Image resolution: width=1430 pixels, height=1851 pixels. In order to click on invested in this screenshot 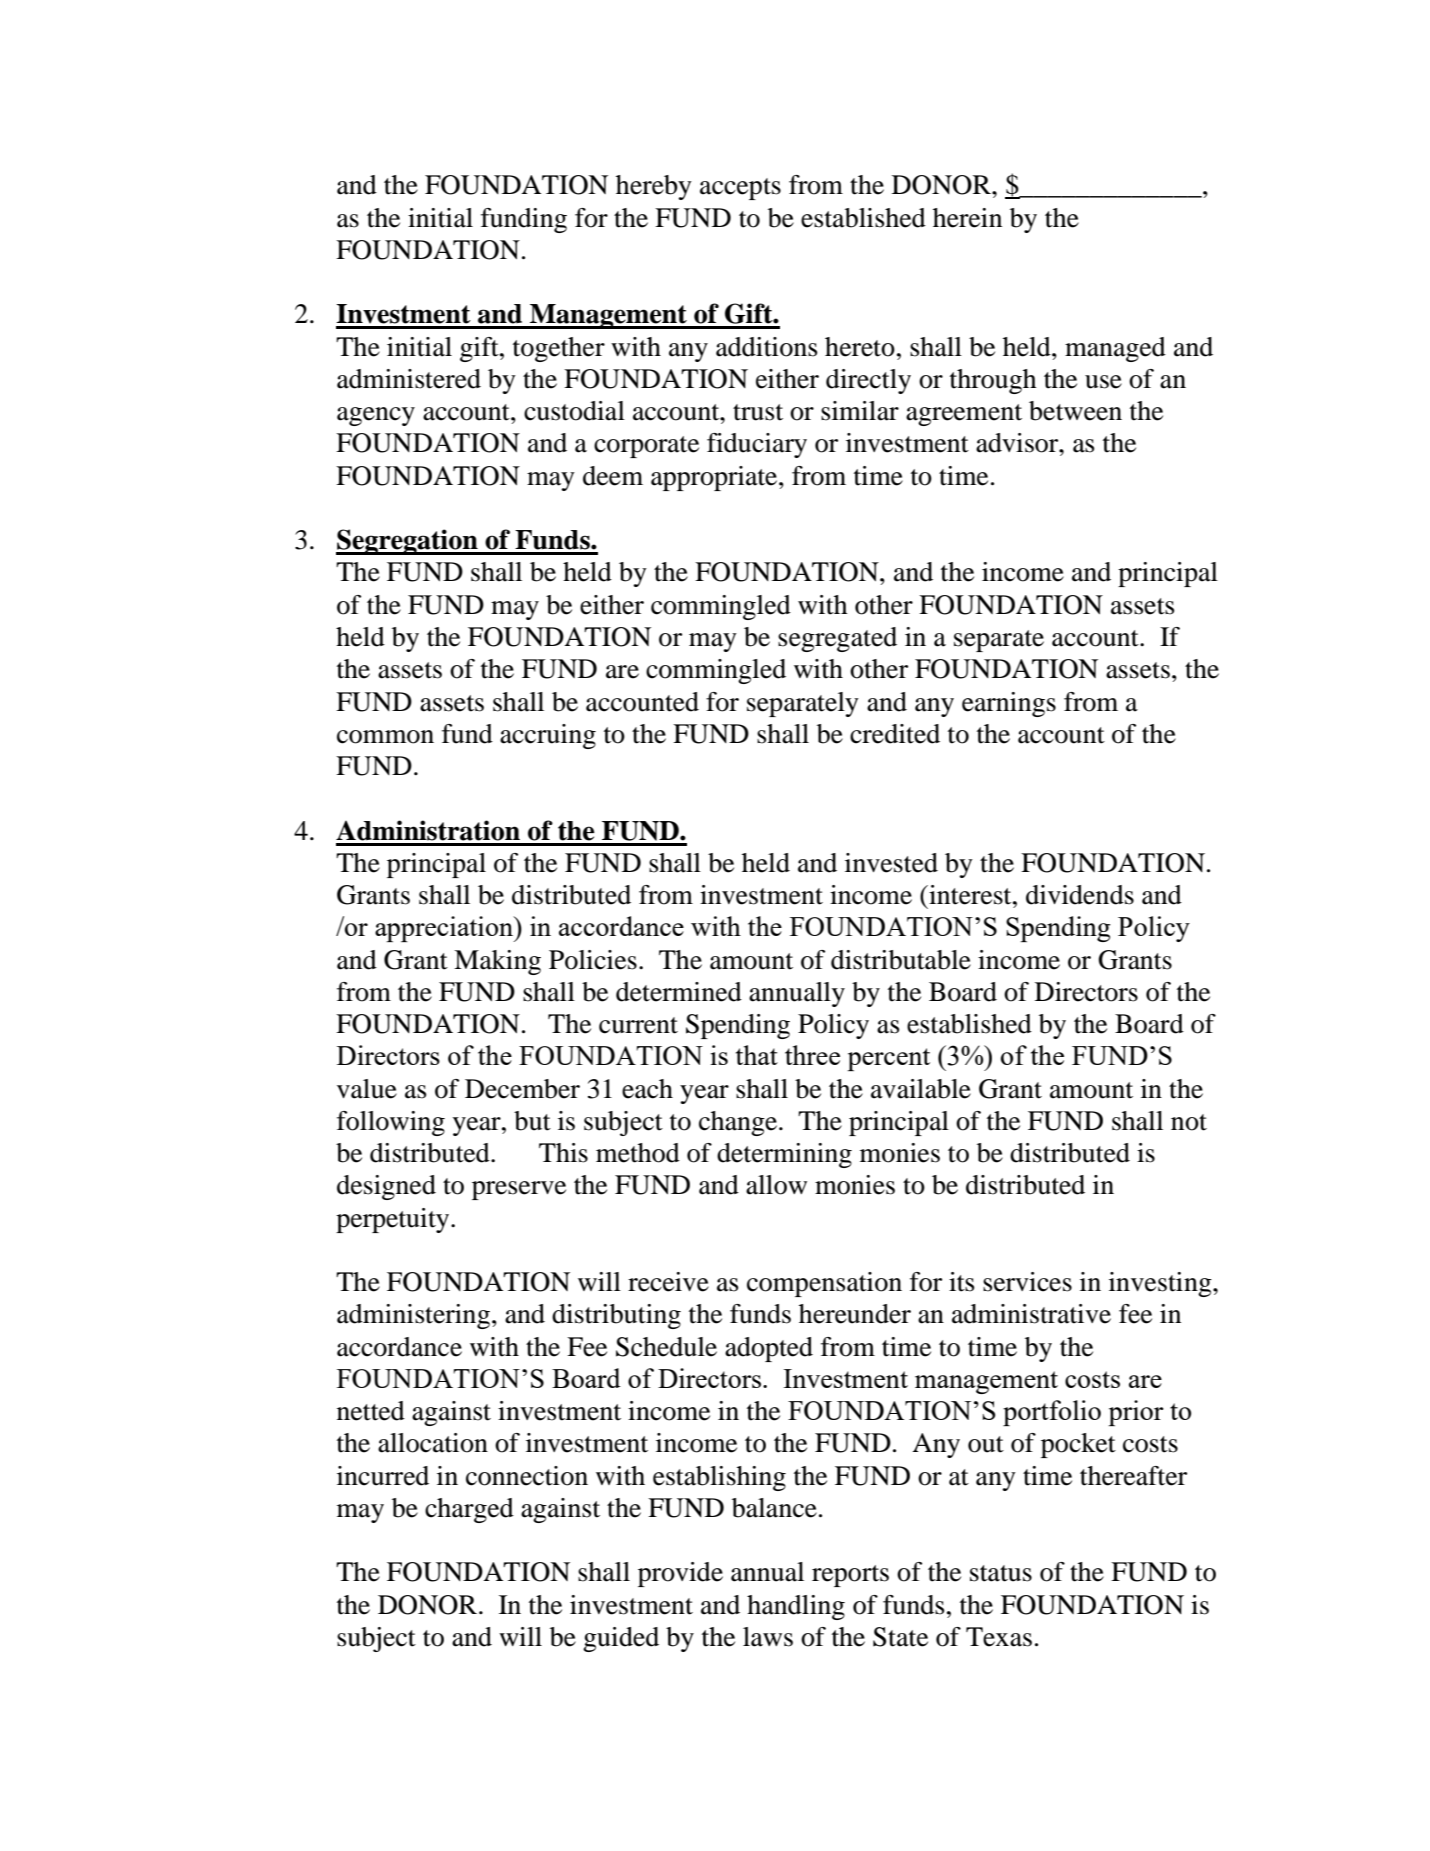, I will do `click(891, 863)`.
